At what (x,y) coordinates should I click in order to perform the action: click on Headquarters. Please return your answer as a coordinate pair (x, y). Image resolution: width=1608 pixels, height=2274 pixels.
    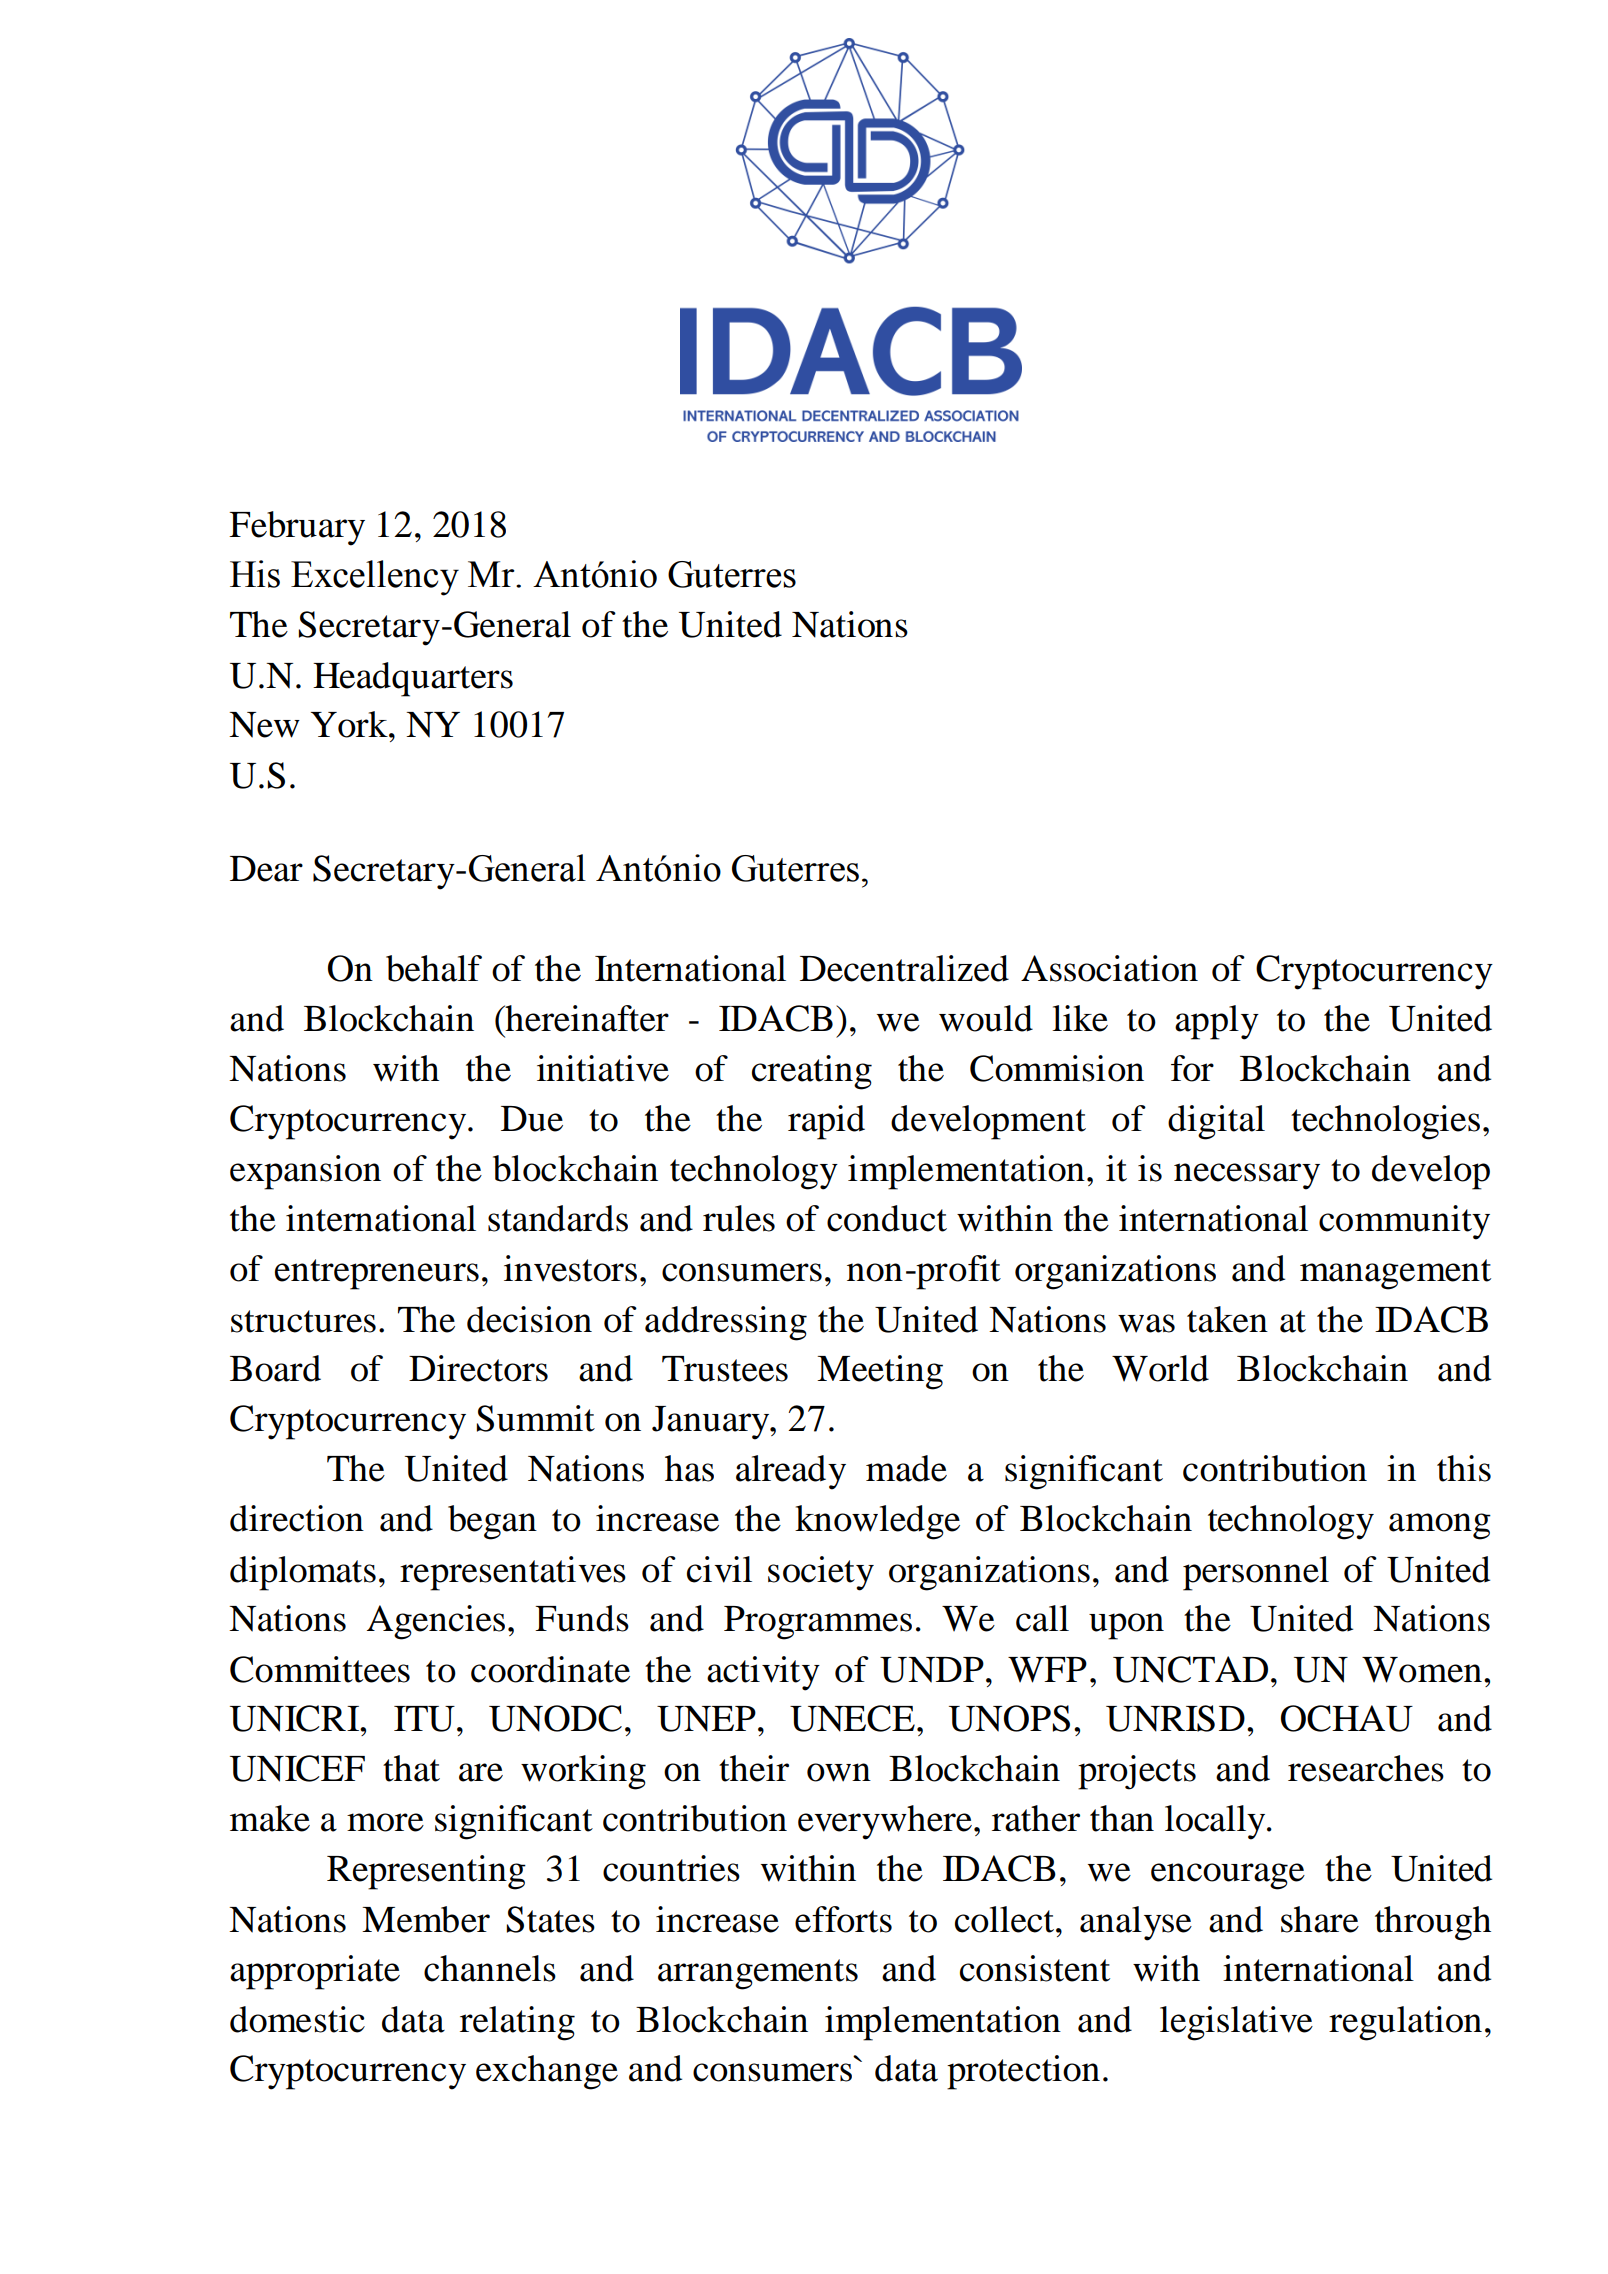
    Looking at the image, I should click on (413, 679).
